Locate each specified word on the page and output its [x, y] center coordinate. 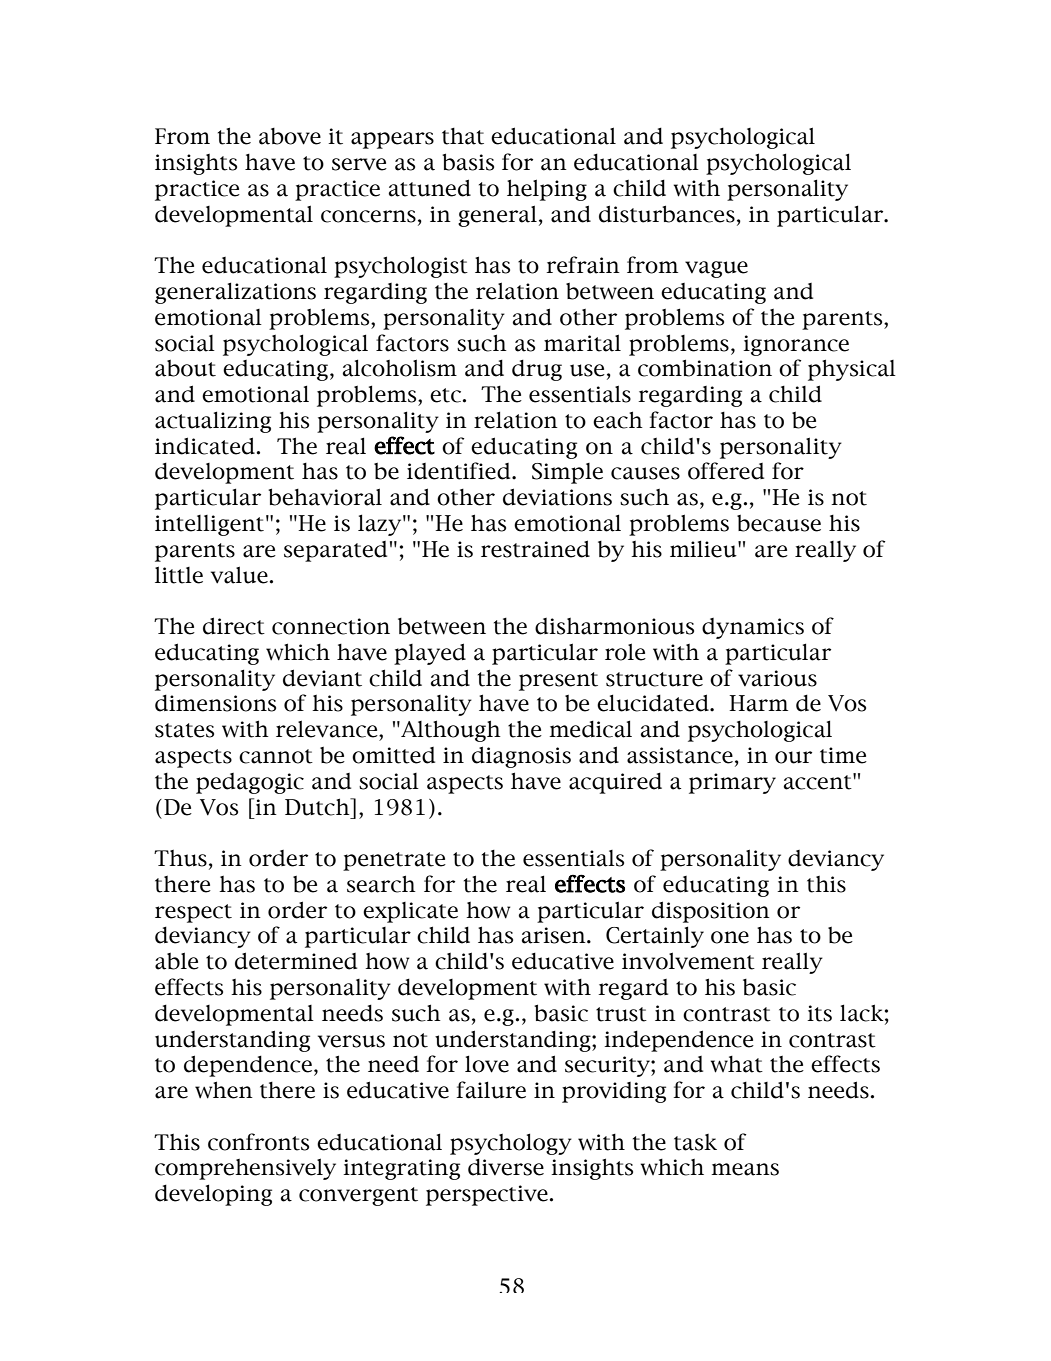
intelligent [209, 525]
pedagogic [250, 783]
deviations [557, 497]
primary [732, 783]
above [290, 136]
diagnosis [521, 757]
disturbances [667, 214]
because [779, 523]
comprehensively [245, 1169]
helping [547, 190]
